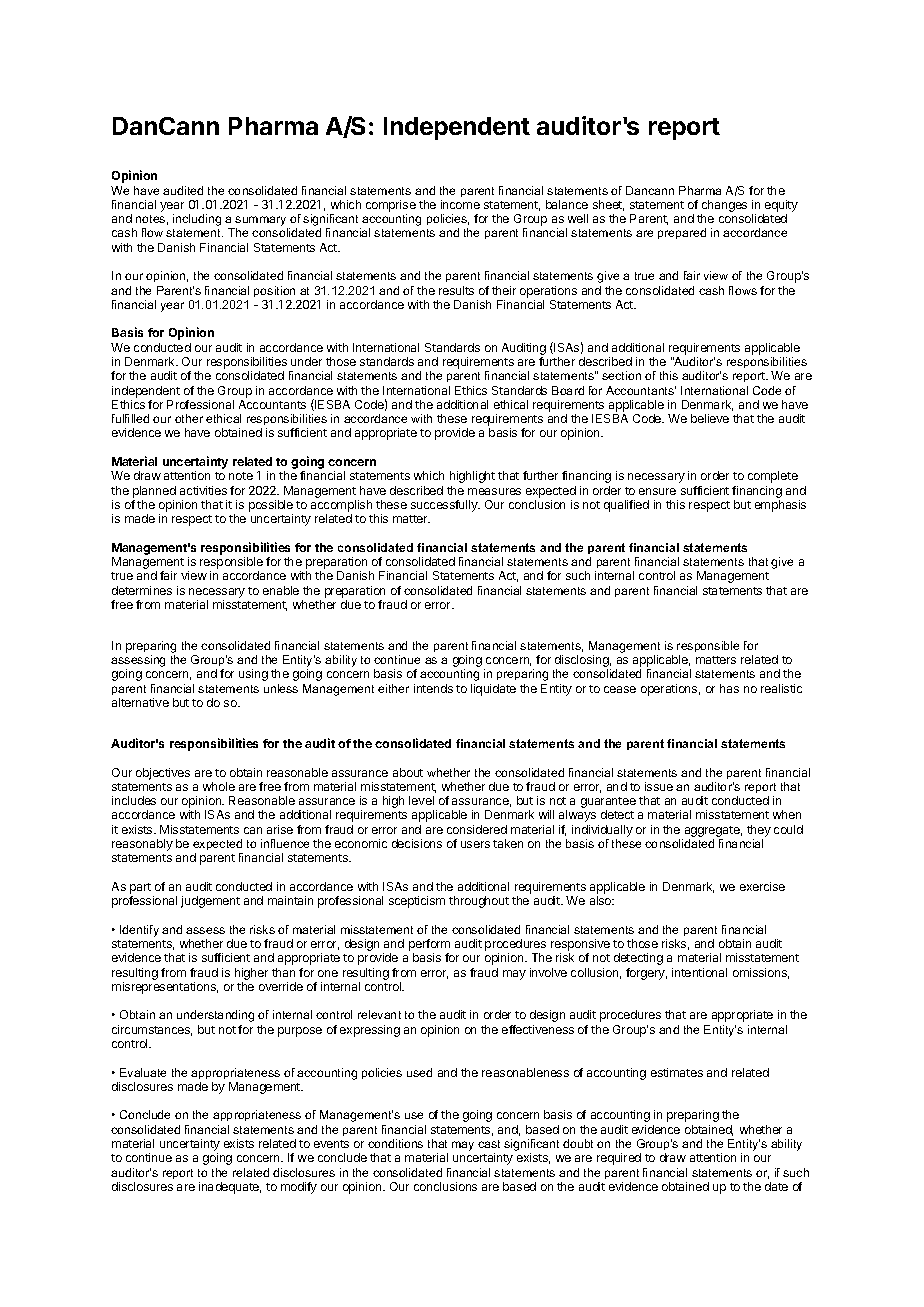 The width and height of the screenshot is (924, 1307). Describe the element at coordinates (479, 902) in the screenshot. I see `throughout` at that location.
